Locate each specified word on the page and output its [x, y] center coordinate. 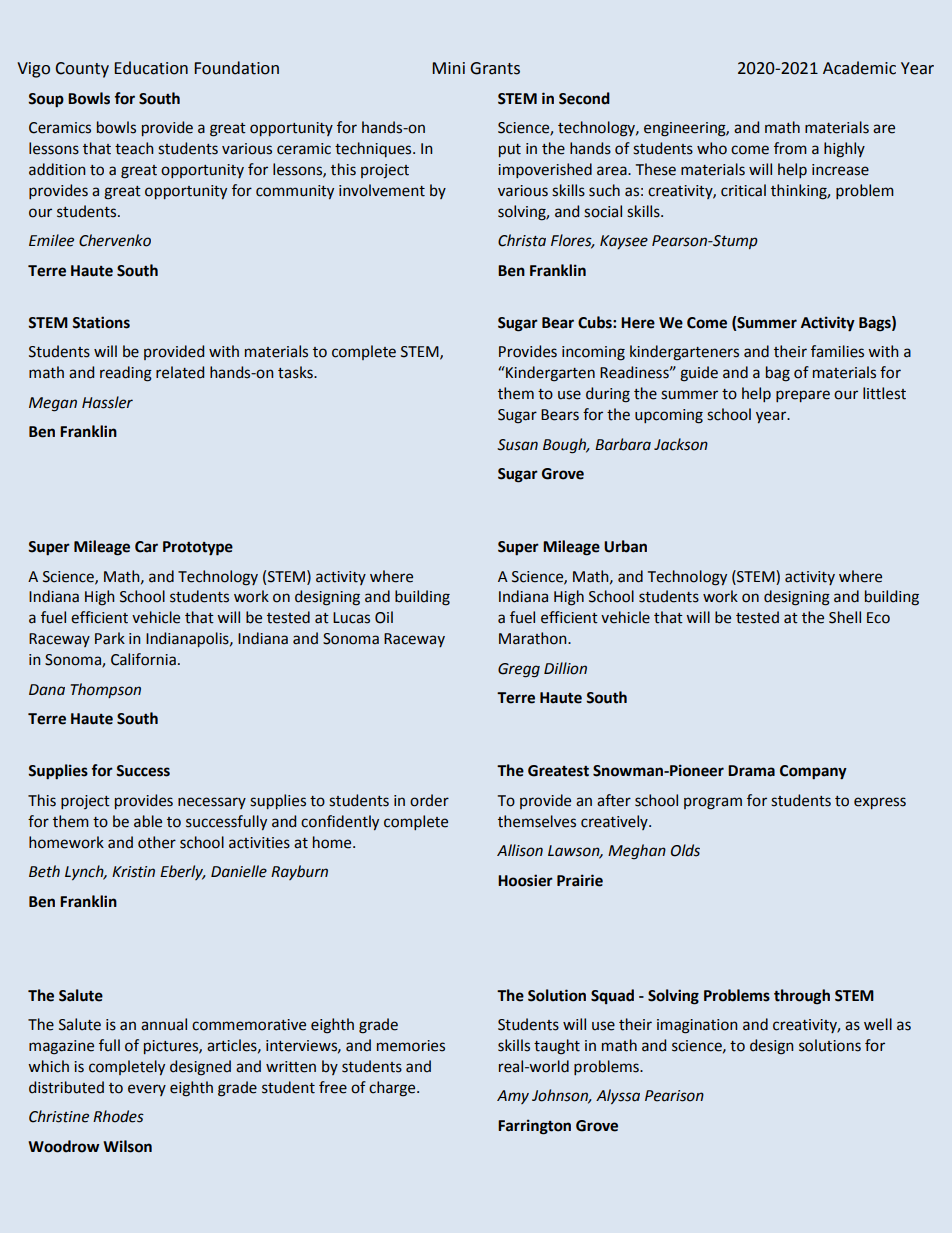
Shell [845, 617]
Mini [448, 68]
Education [151, 68]
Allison [520, 850]
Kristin [133, 872]
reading [126, 374]
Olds [685, 850]
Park [110, 638]
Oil [384, 617]
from [790, 148]
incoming [593, 353]
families [837, 351]
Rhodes [118, 1116]
